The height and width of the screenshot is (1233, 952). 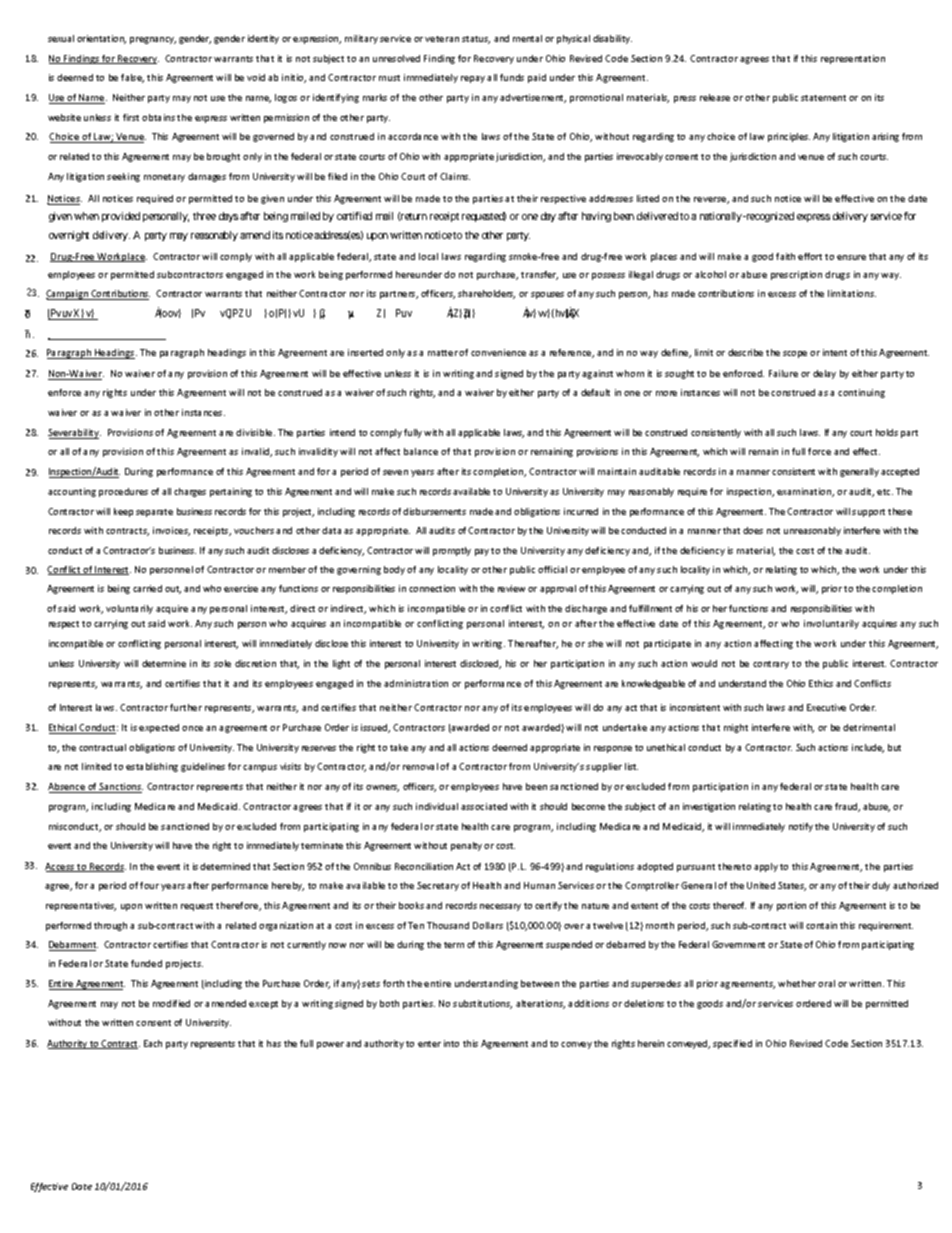 I want to click on oral, so click(x=826, y=983).
